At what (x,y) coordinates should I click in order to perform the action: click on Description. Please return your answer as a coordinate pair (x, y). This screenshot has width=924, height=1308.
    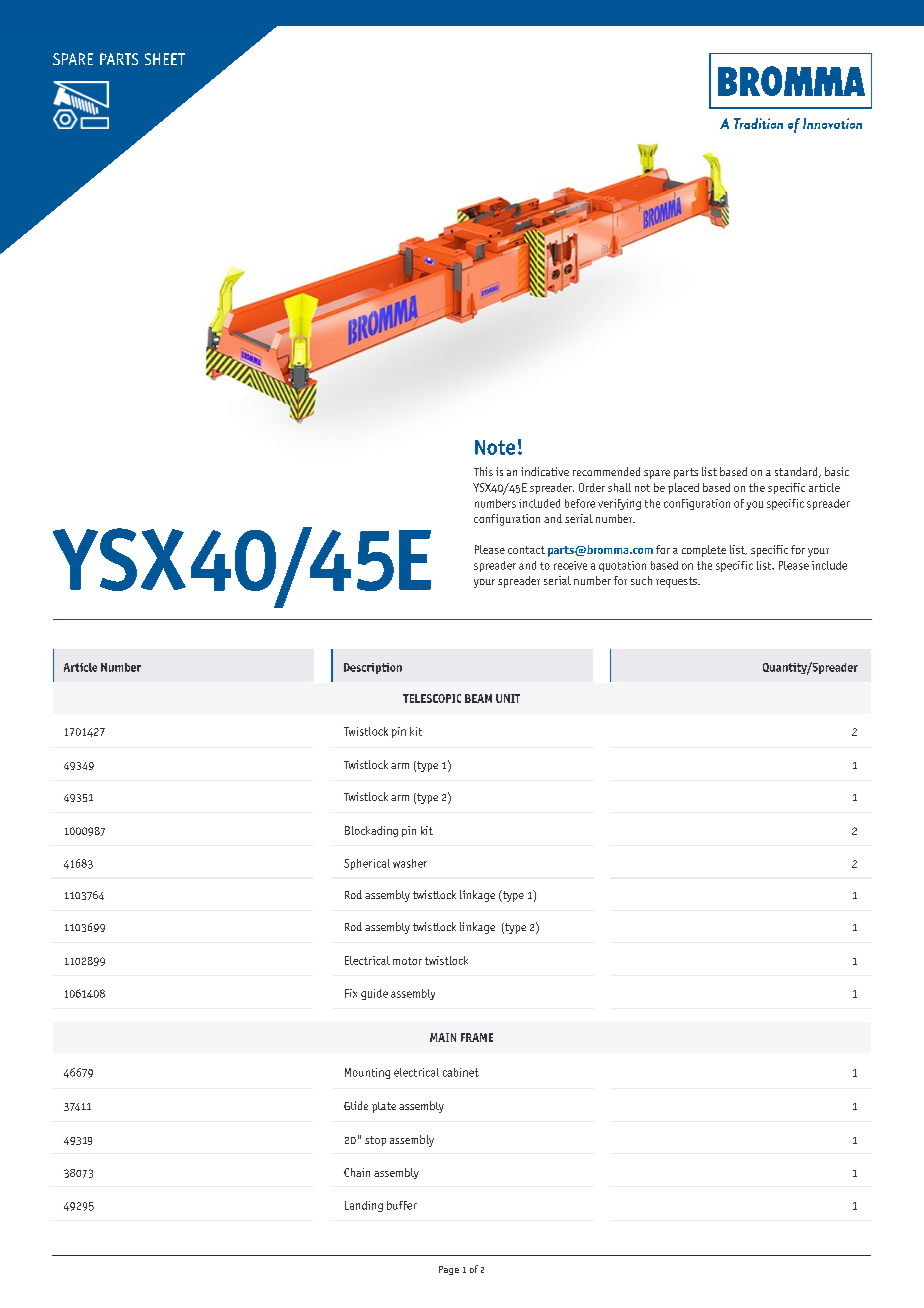
    Looking at the image, I should click on (373, 668).
